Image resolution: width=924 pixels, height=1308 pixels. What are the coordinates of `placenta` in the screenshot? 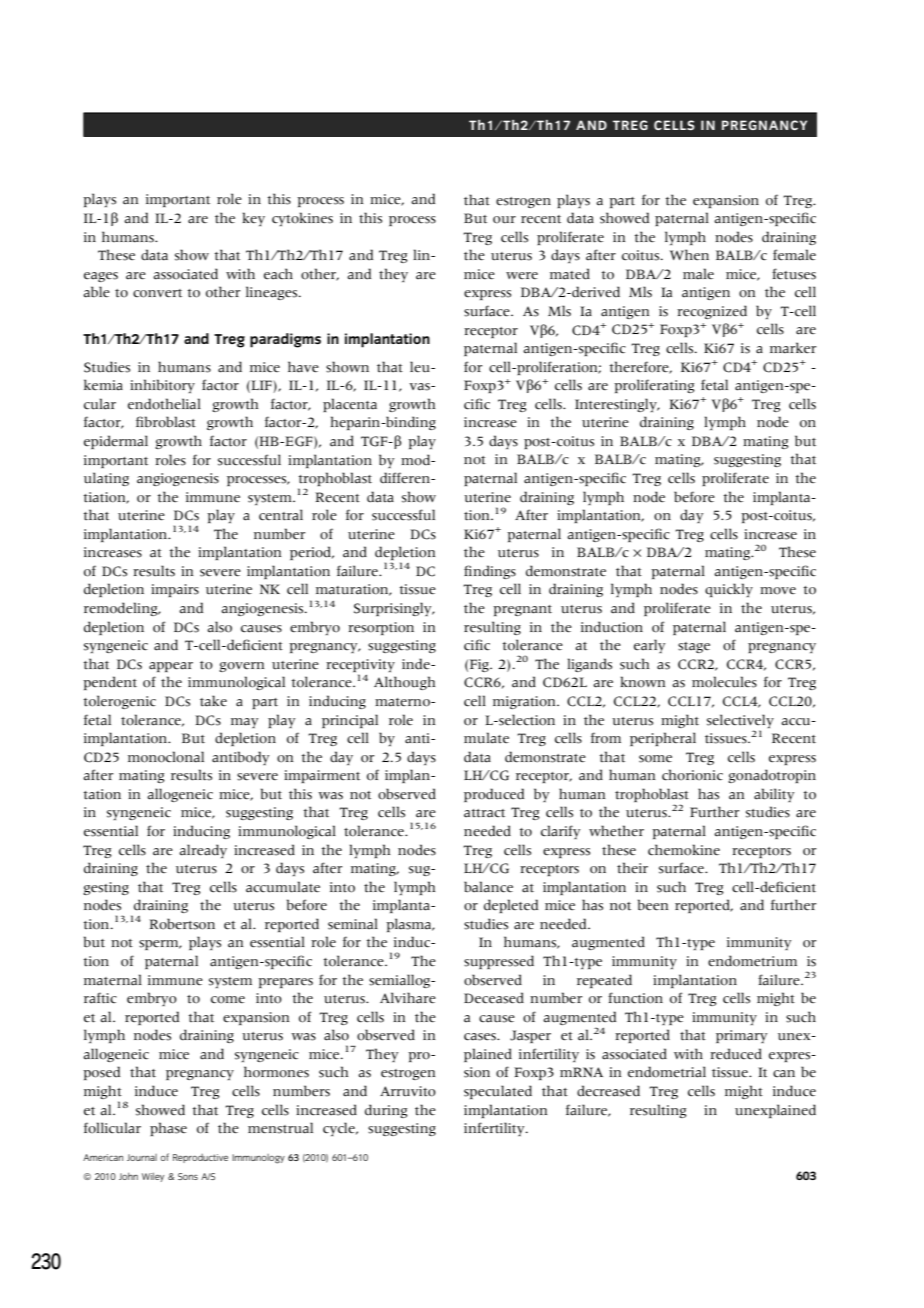 It's located at (350, 405).
